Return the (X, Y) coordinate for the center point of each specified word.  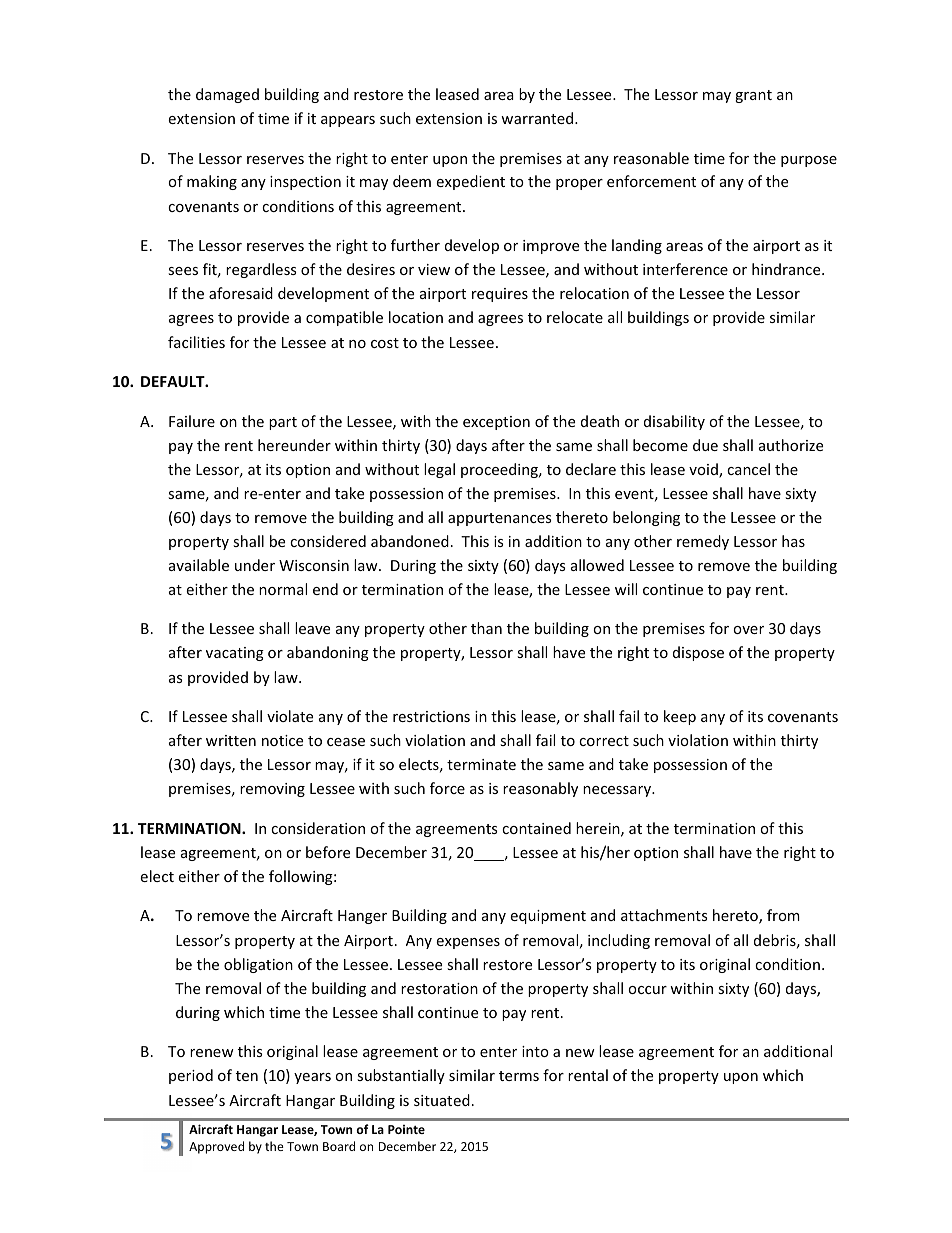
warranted (538, 118)
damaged (227, 95)
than (486, 628)
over (748, 630)
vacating (235, 654)
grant (753, 96)
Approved (216, 1147)
